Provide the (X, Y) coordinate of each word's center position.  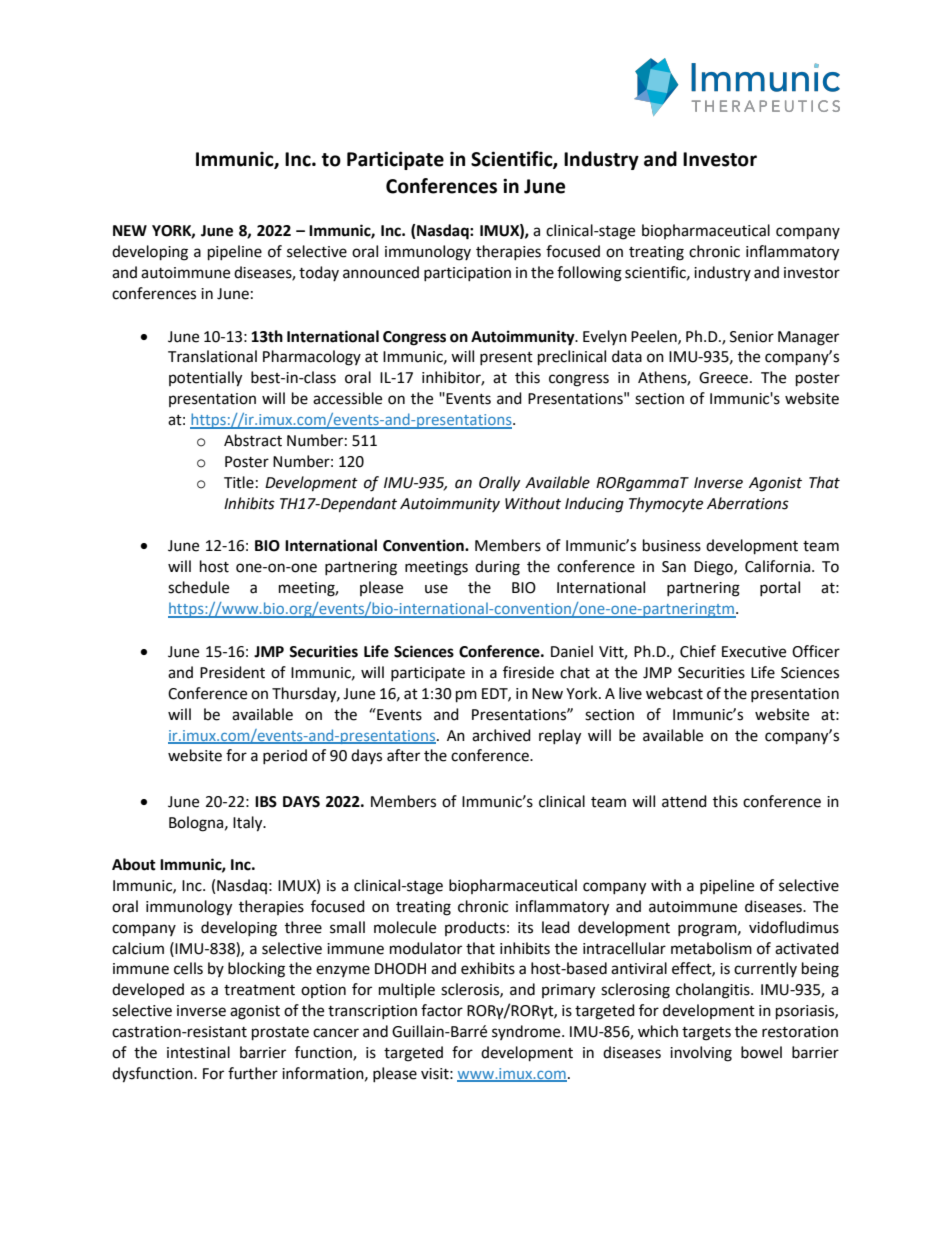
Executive (754, 652)
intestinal (198, 1052)
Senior (752, 337)
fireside (528, 672)
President (232, 672)
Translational (212, 356)
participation (467, 274)
